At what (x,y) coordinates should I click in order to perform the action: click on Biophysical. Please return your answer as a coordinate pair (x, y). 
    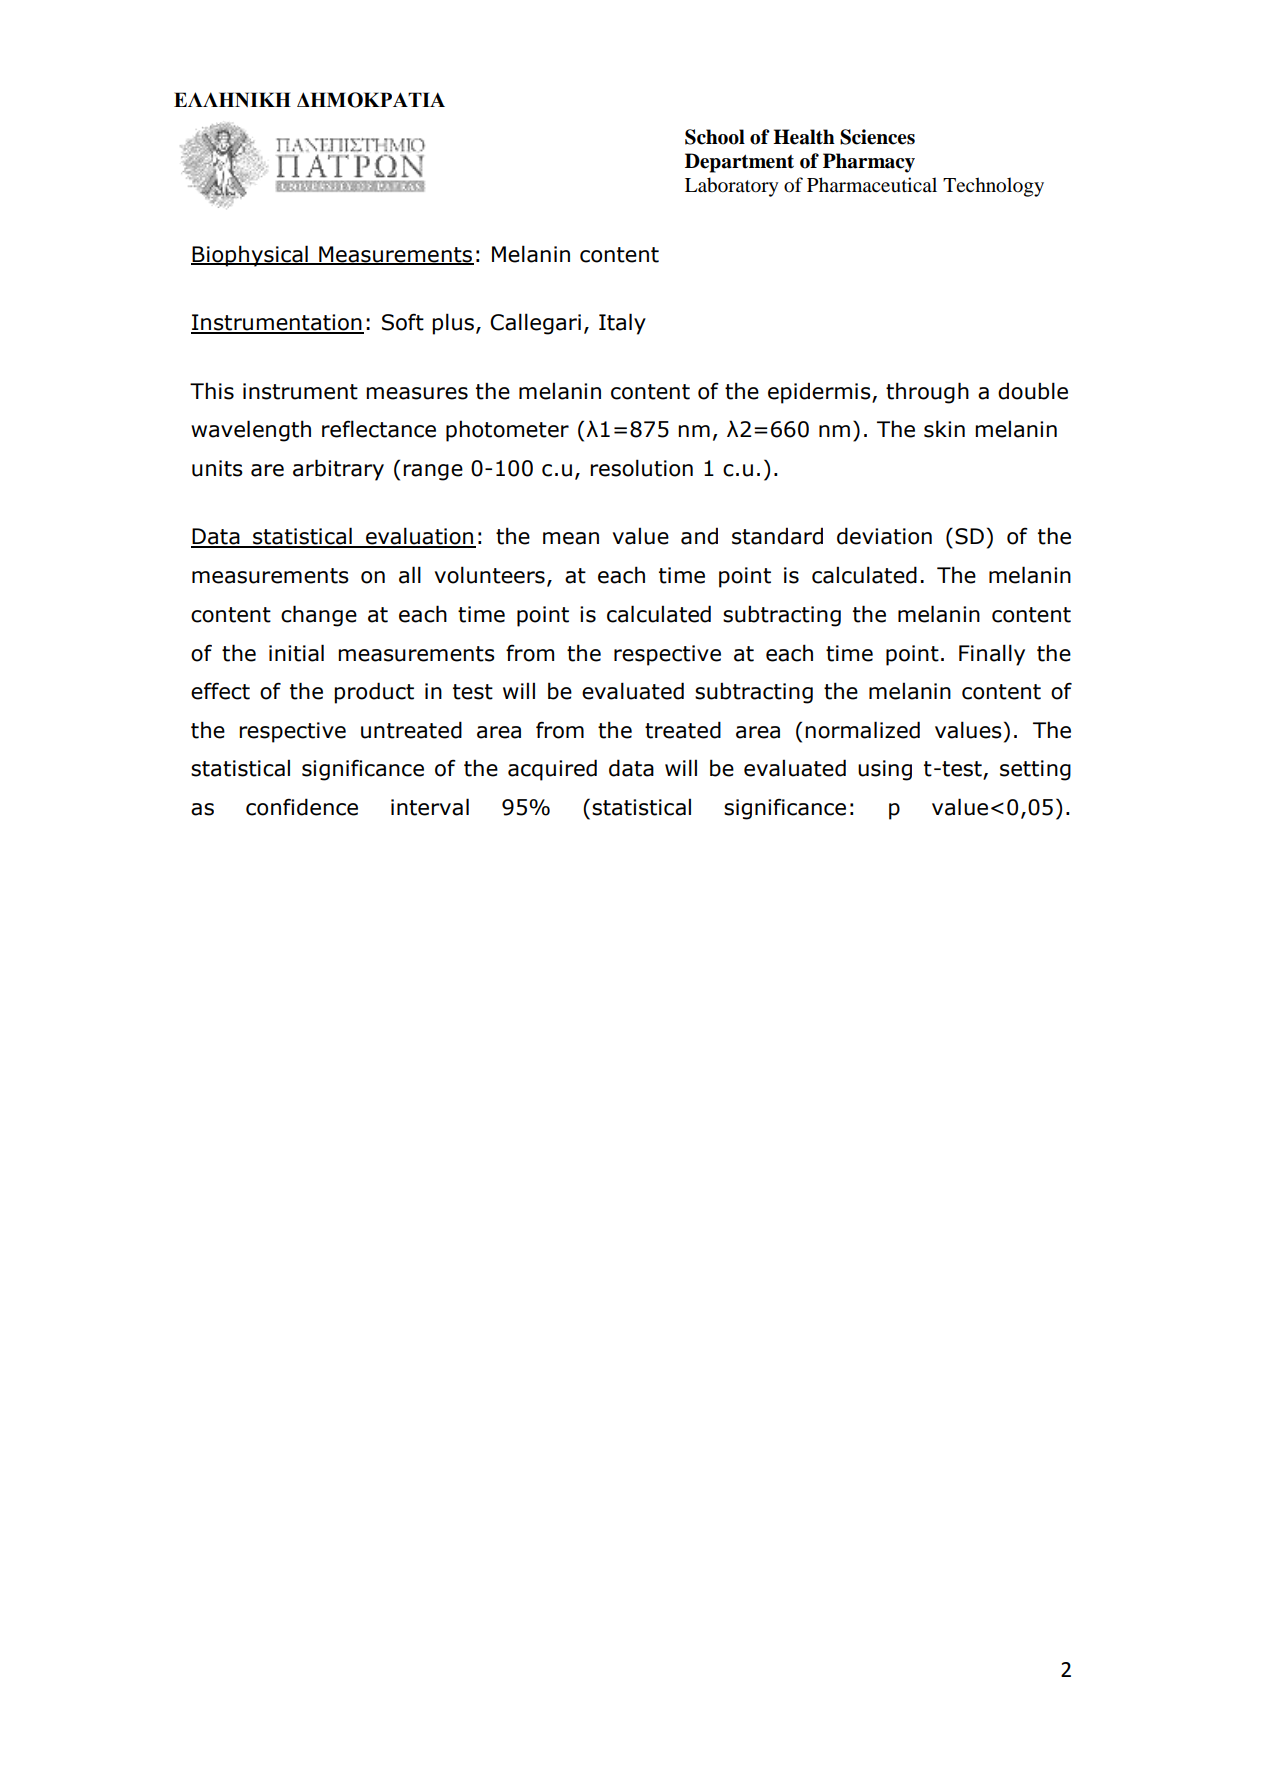
    Looking at the image, I should click on (250, 256).
